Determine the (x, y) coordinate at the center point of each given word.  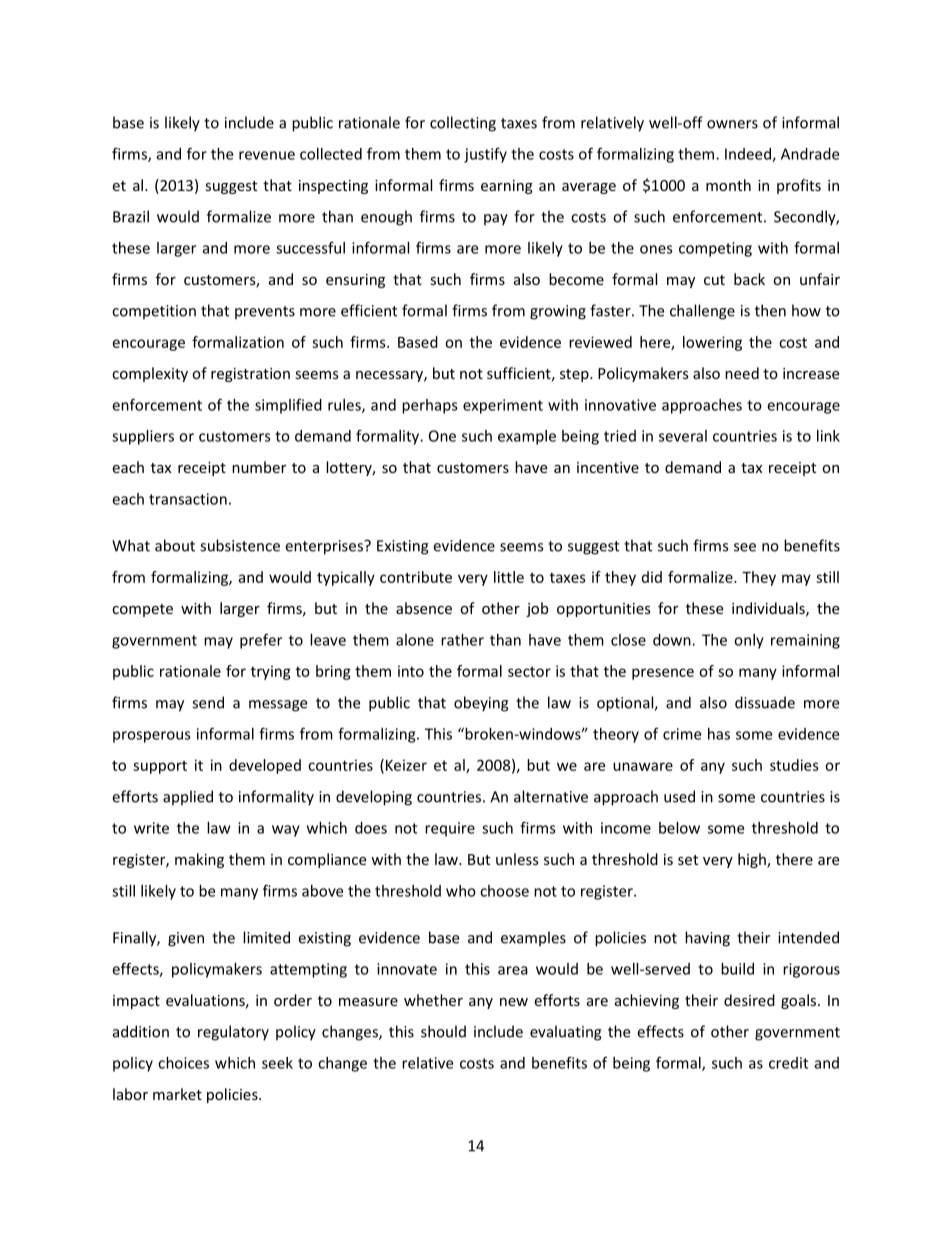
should (443, 1031)
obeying (481, 704)
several (683, 436)
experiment (503, 406)
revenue (267, 155)
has (719, 734)
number (259, 467)
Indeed (749, 155)
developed (265, 766)
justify (485, 155)
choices (183, 1063)
